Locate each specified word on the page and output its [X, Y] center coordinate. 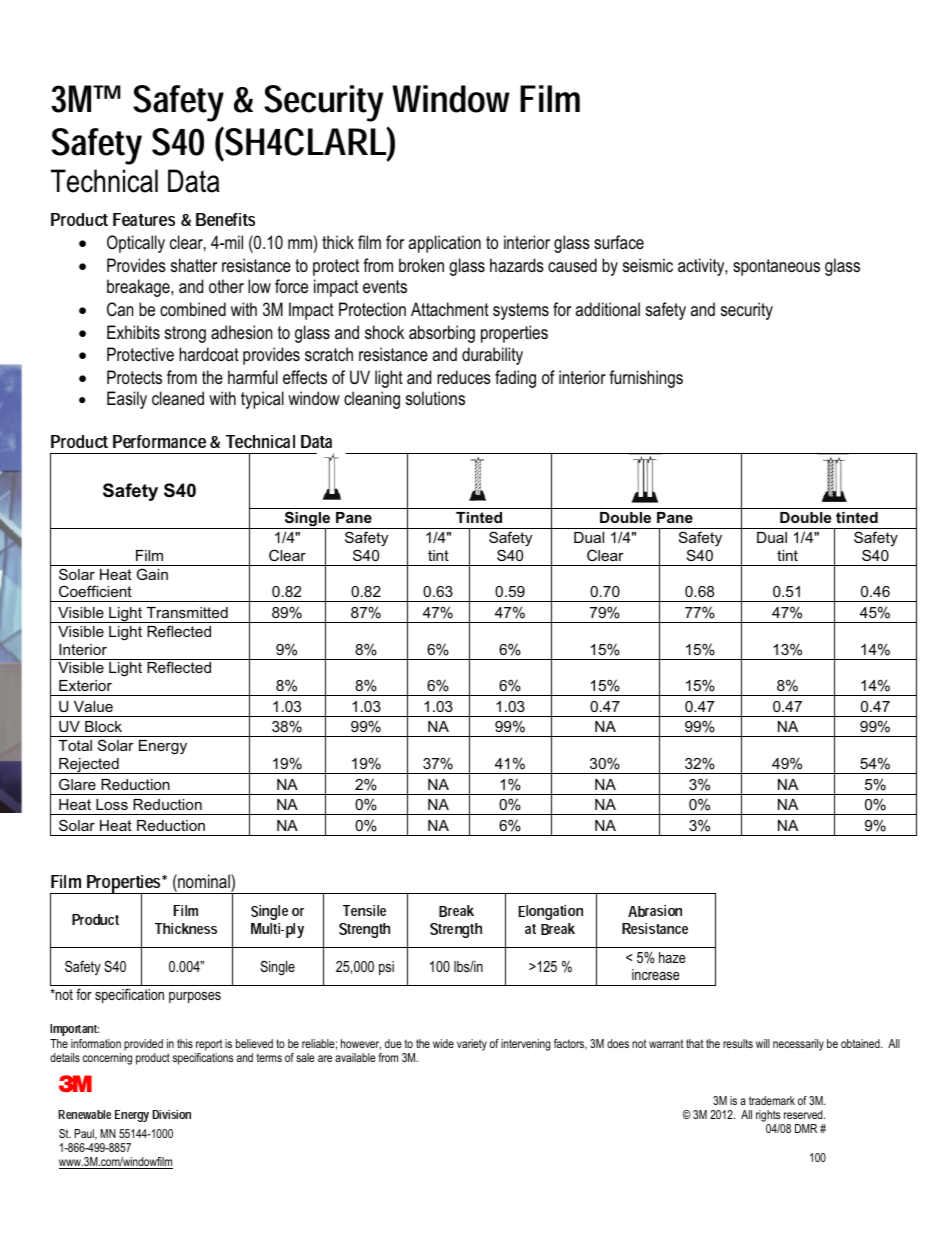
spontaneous [776, 267]
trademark [772, 1100]
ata [201, 181]
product [153, 1059]
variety [472, 1045]
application [445, 244]
